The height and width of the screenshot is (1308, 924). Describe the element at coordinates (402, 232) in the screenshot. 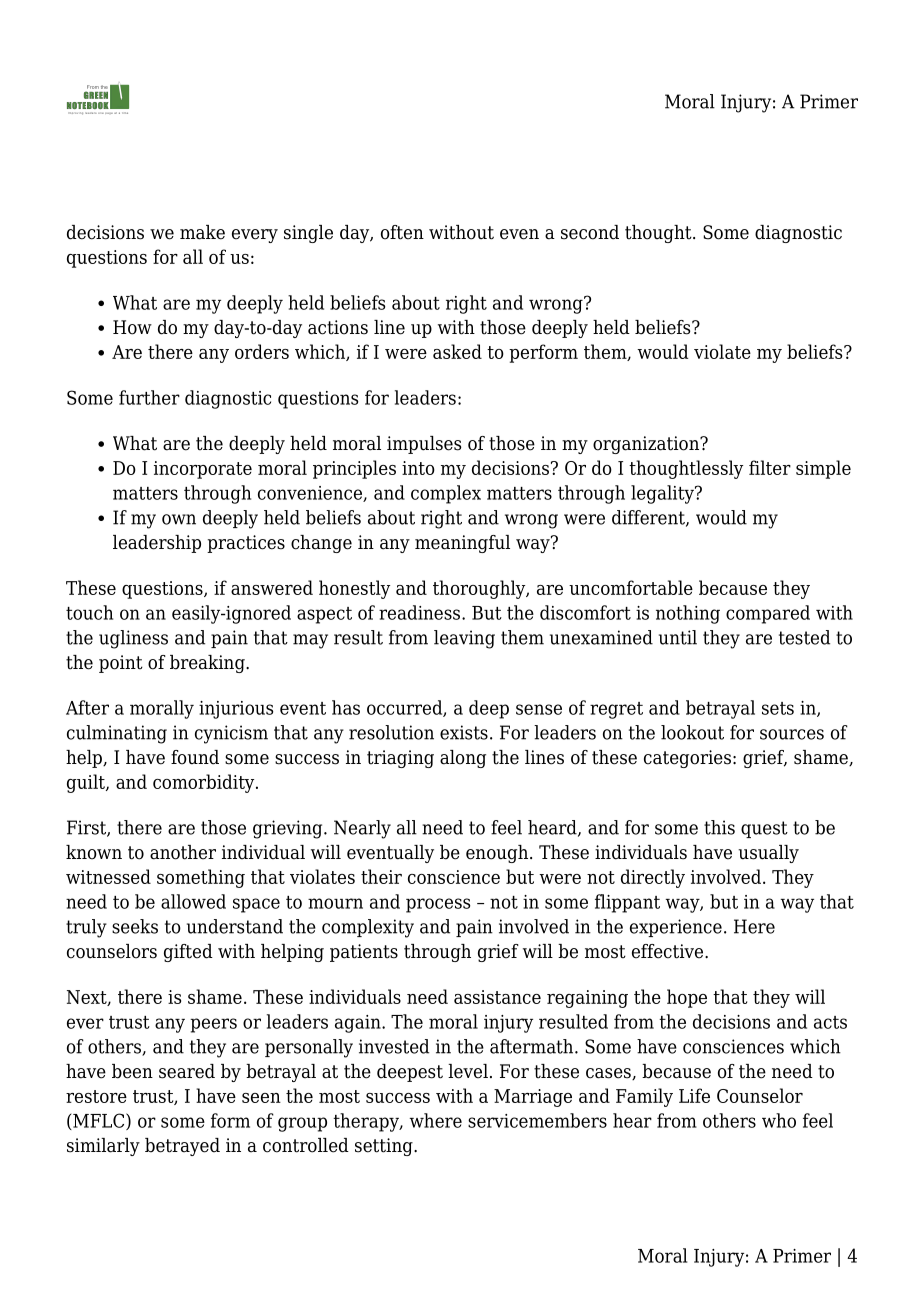

I see `often` at that location.
